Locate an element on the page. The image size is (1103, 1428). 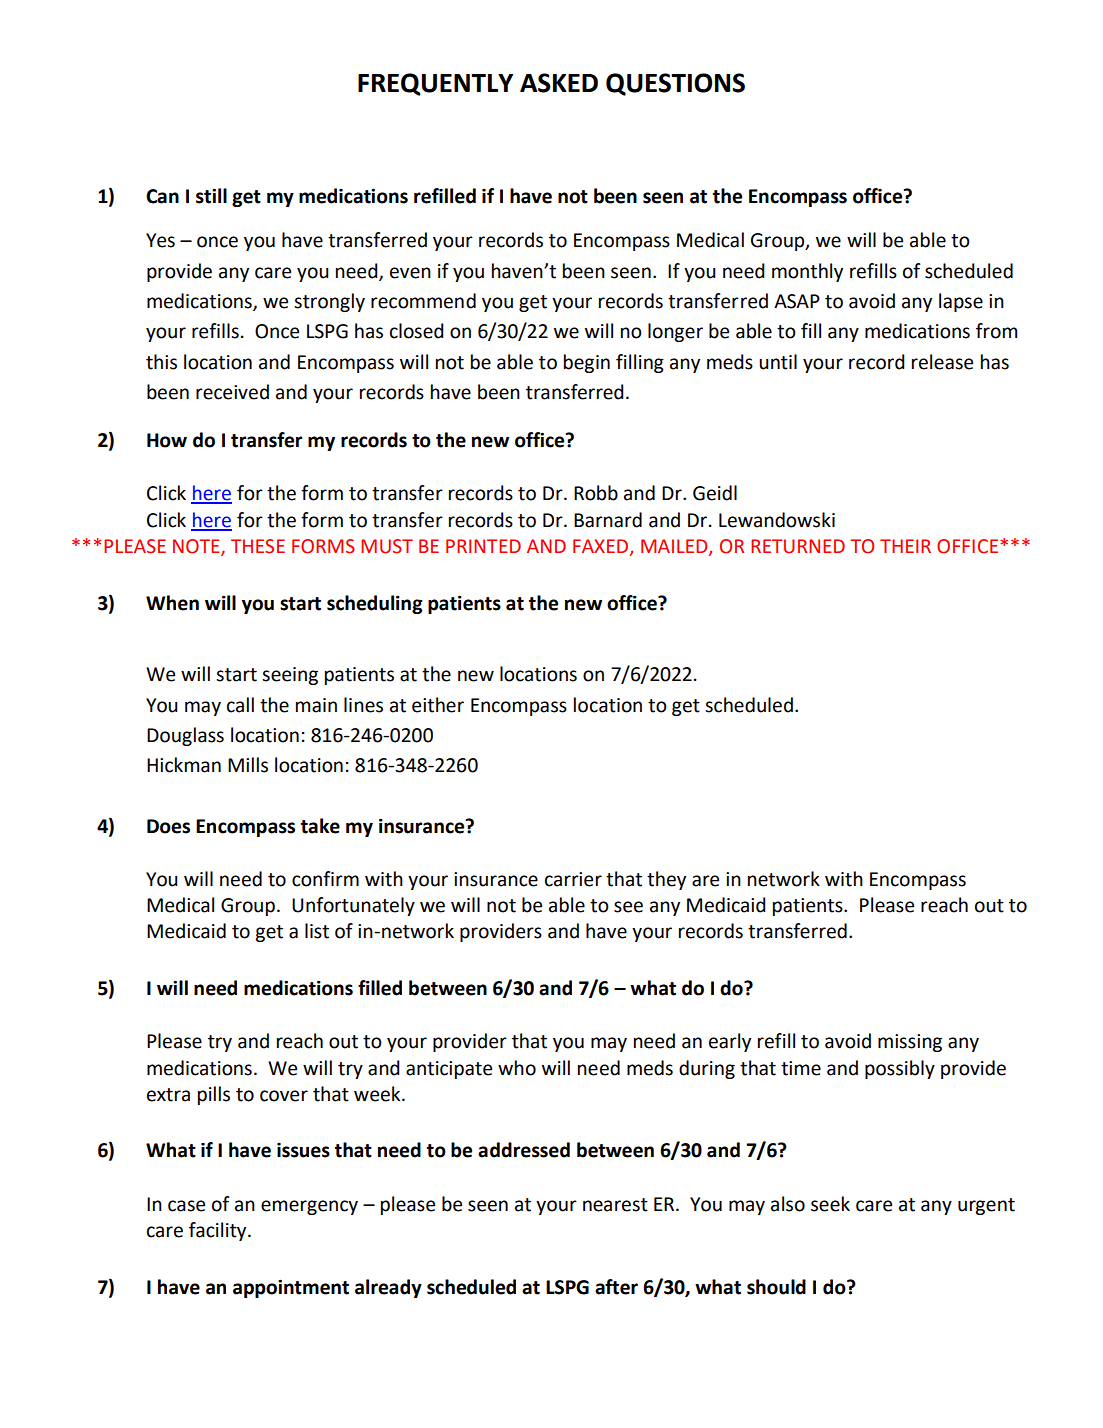
after is located at coordinates (616, 1287).
